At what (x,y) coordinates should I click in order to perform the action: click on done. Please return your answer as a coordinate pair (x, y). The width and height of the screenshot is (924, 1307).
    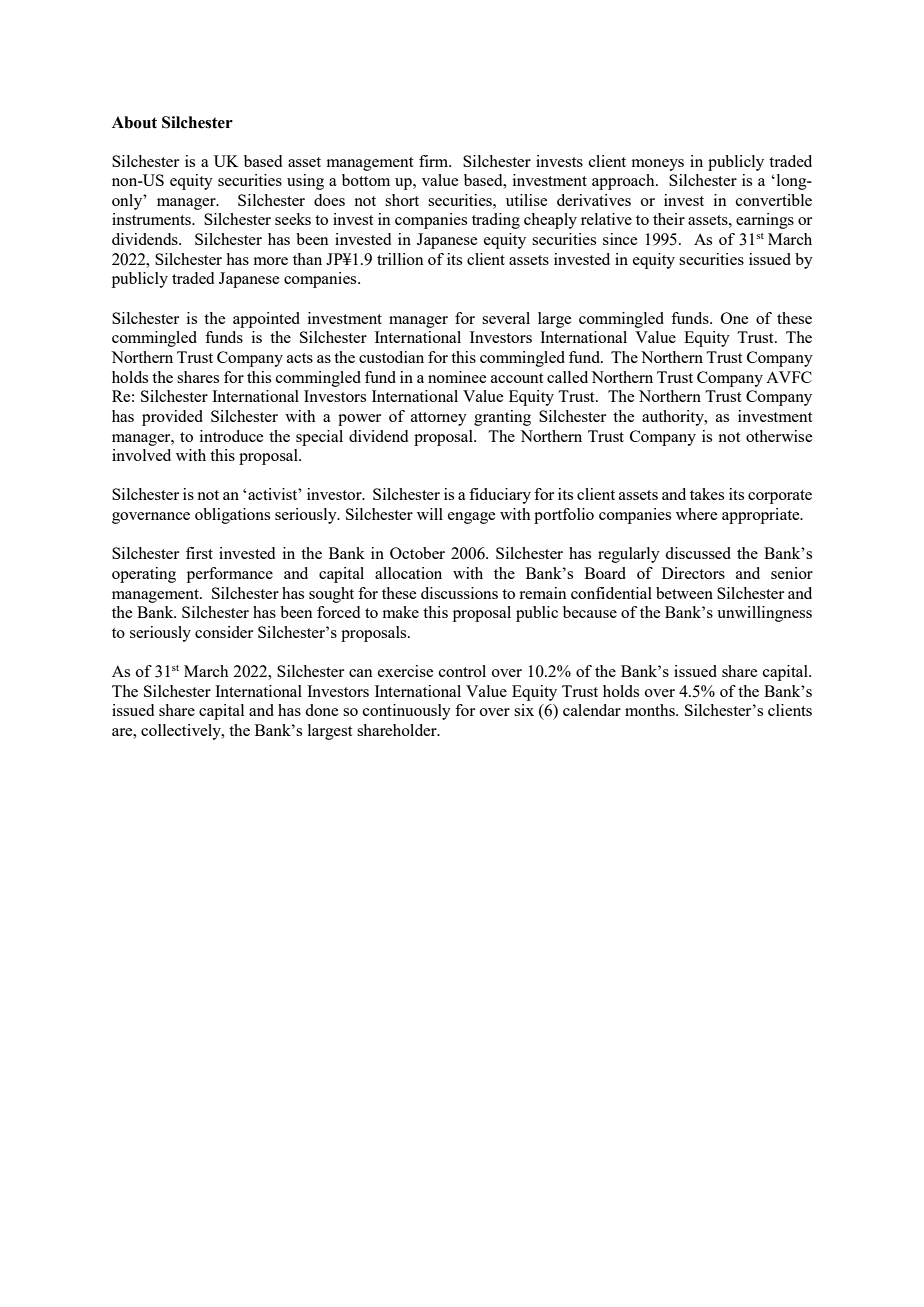
    Looking at the image, I should click on (321, 710).
